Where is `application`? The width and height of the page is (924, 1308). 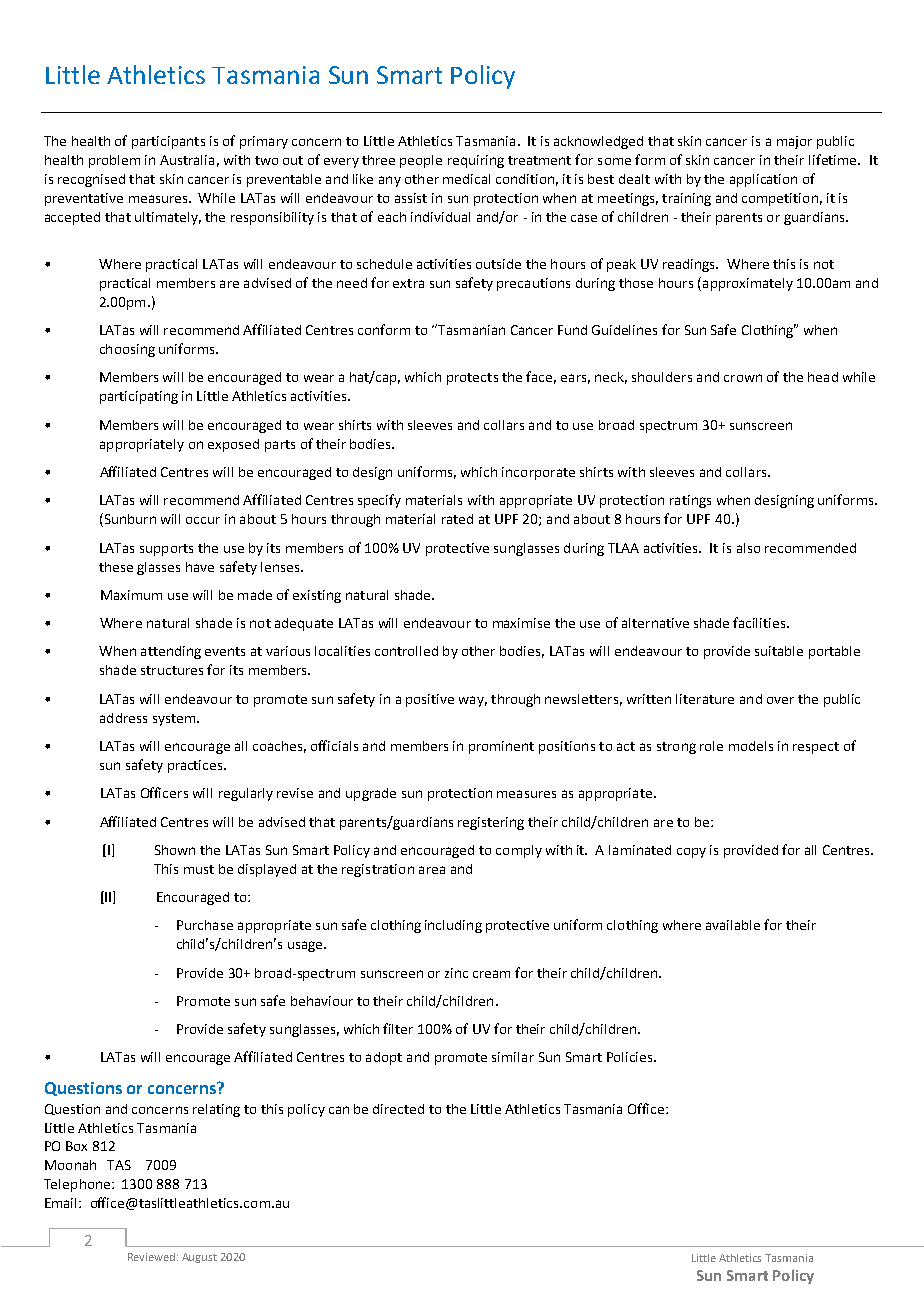
application is located at coordinates (763, 180).
